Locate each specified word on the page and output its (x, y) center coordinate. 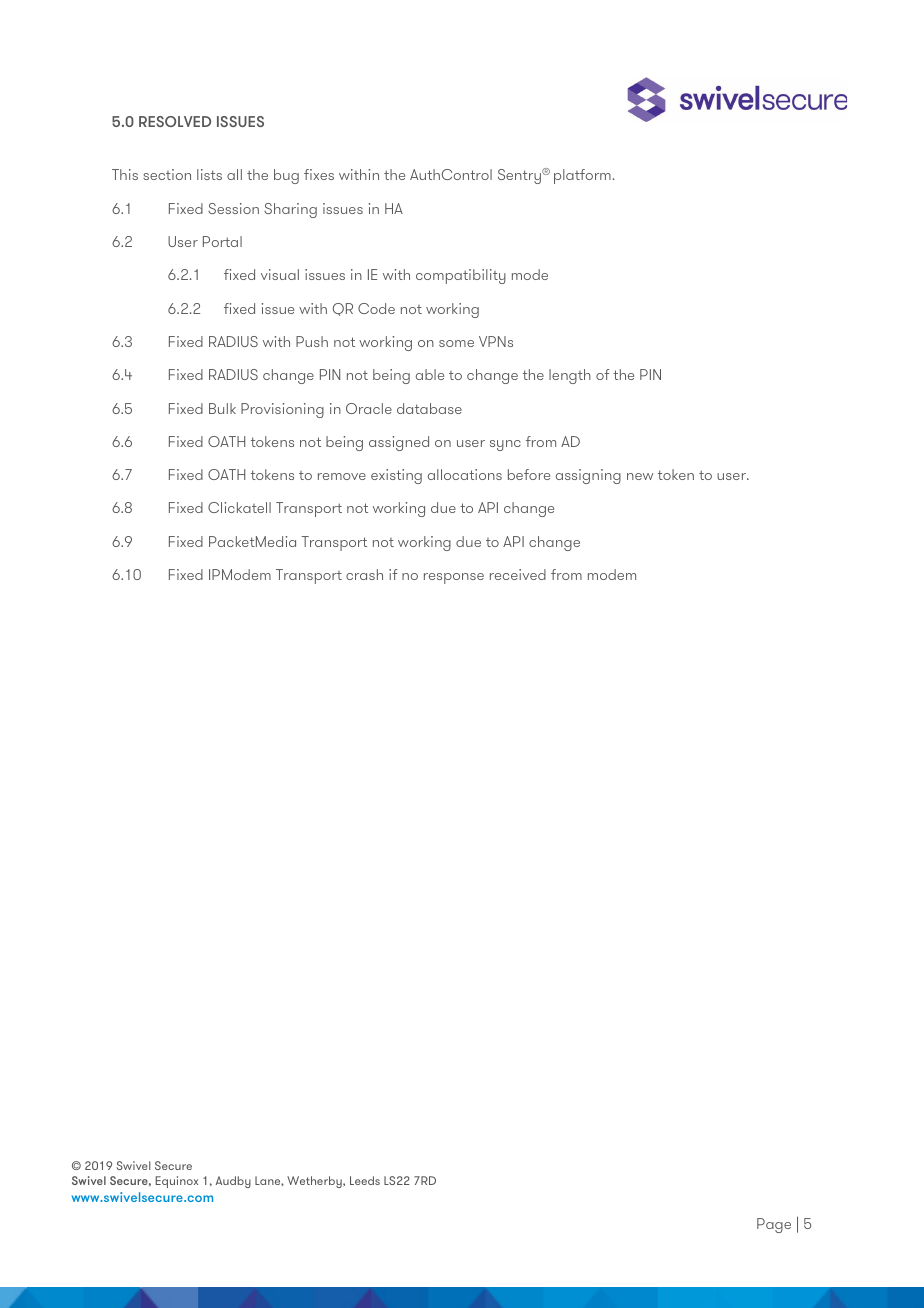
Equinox (177, 1182)
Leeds (365, 1180)
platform (582, 176)
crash (364, 574)
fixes (319, 174)
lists (209, 174)
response (454, 578)
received (518, 574)
